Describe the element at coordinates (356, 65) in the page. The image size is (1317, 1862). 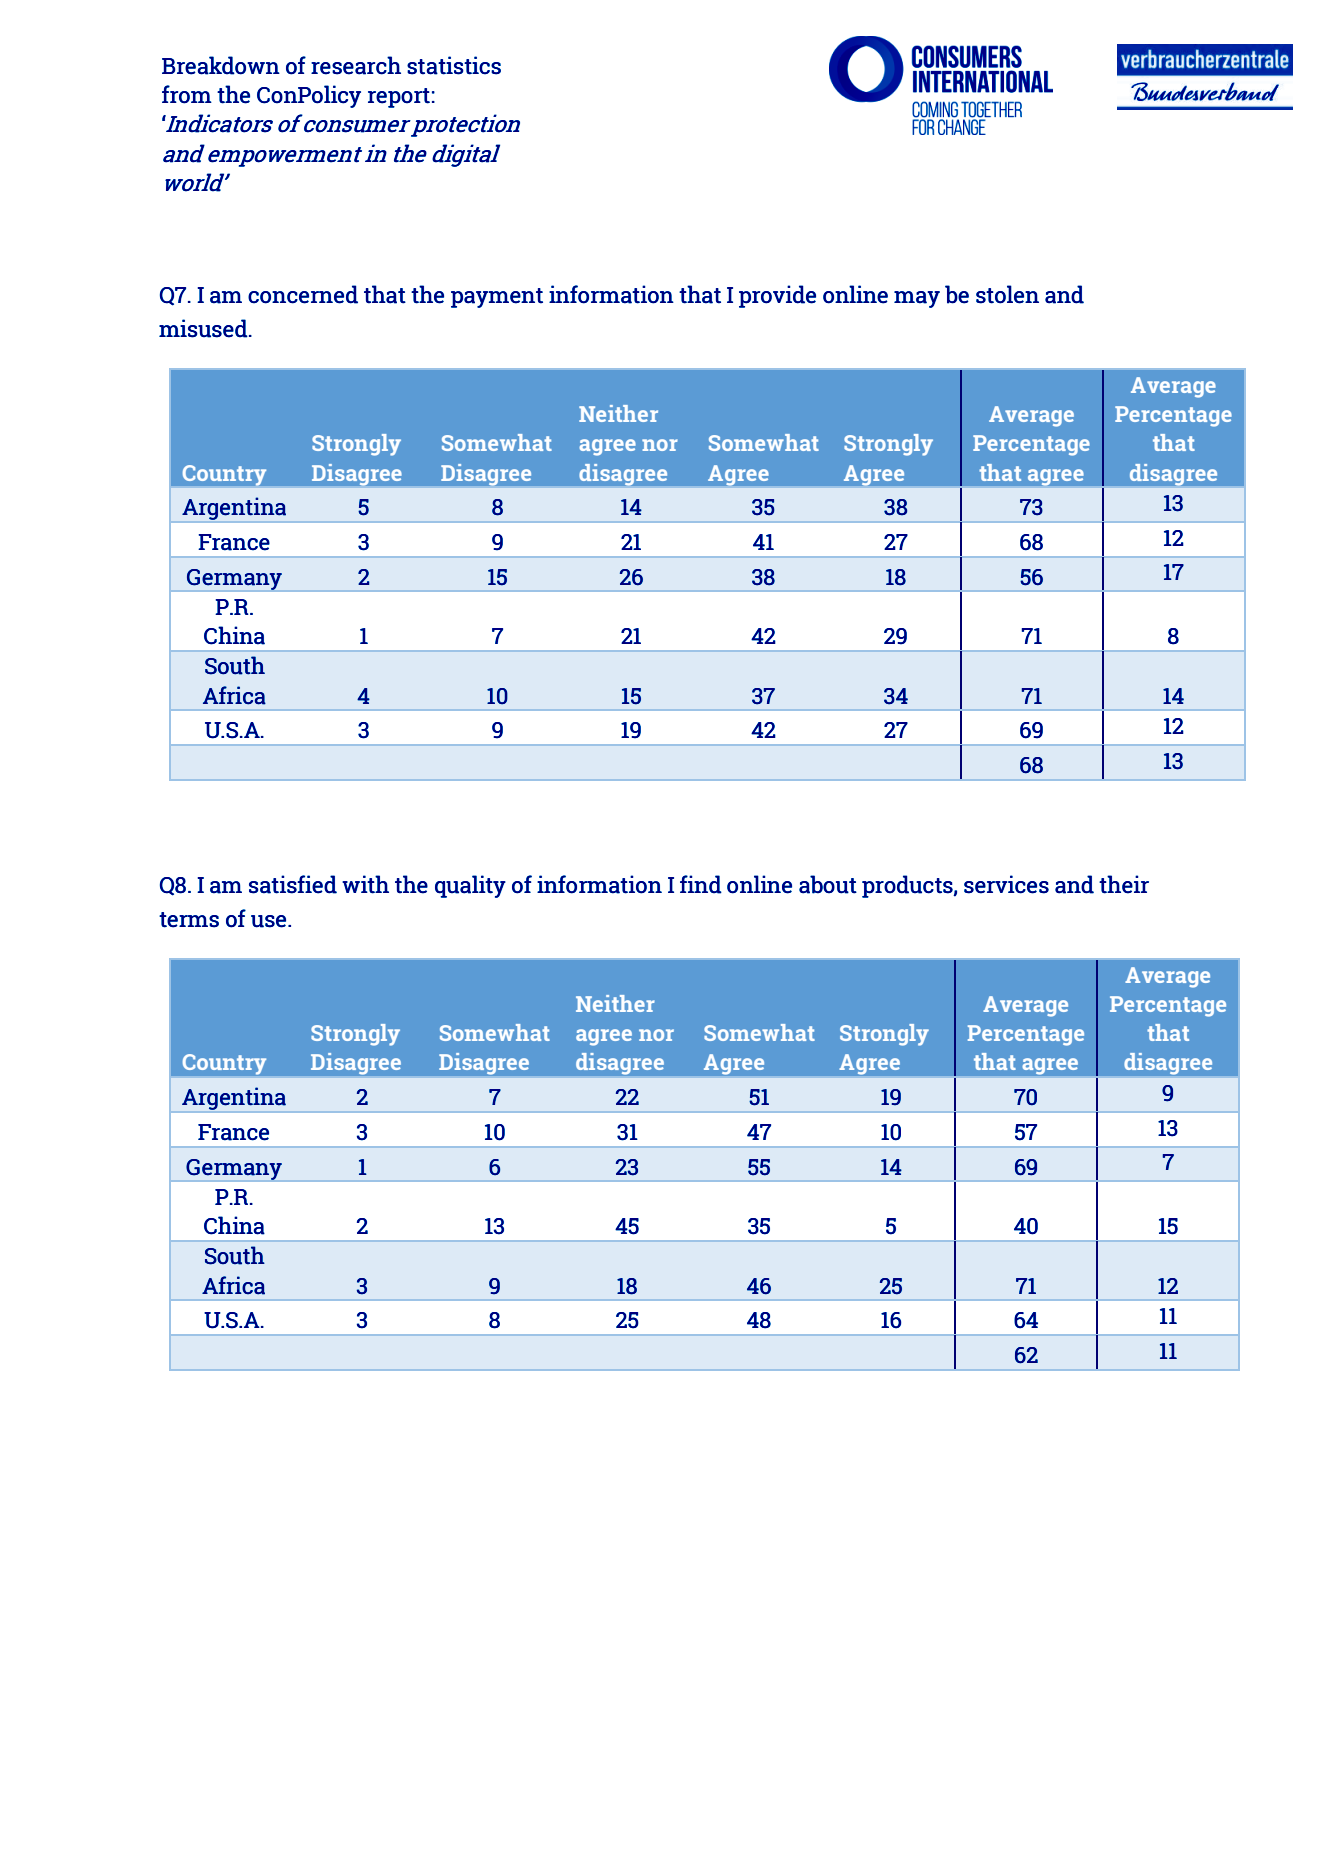
I see `research` at that location.
